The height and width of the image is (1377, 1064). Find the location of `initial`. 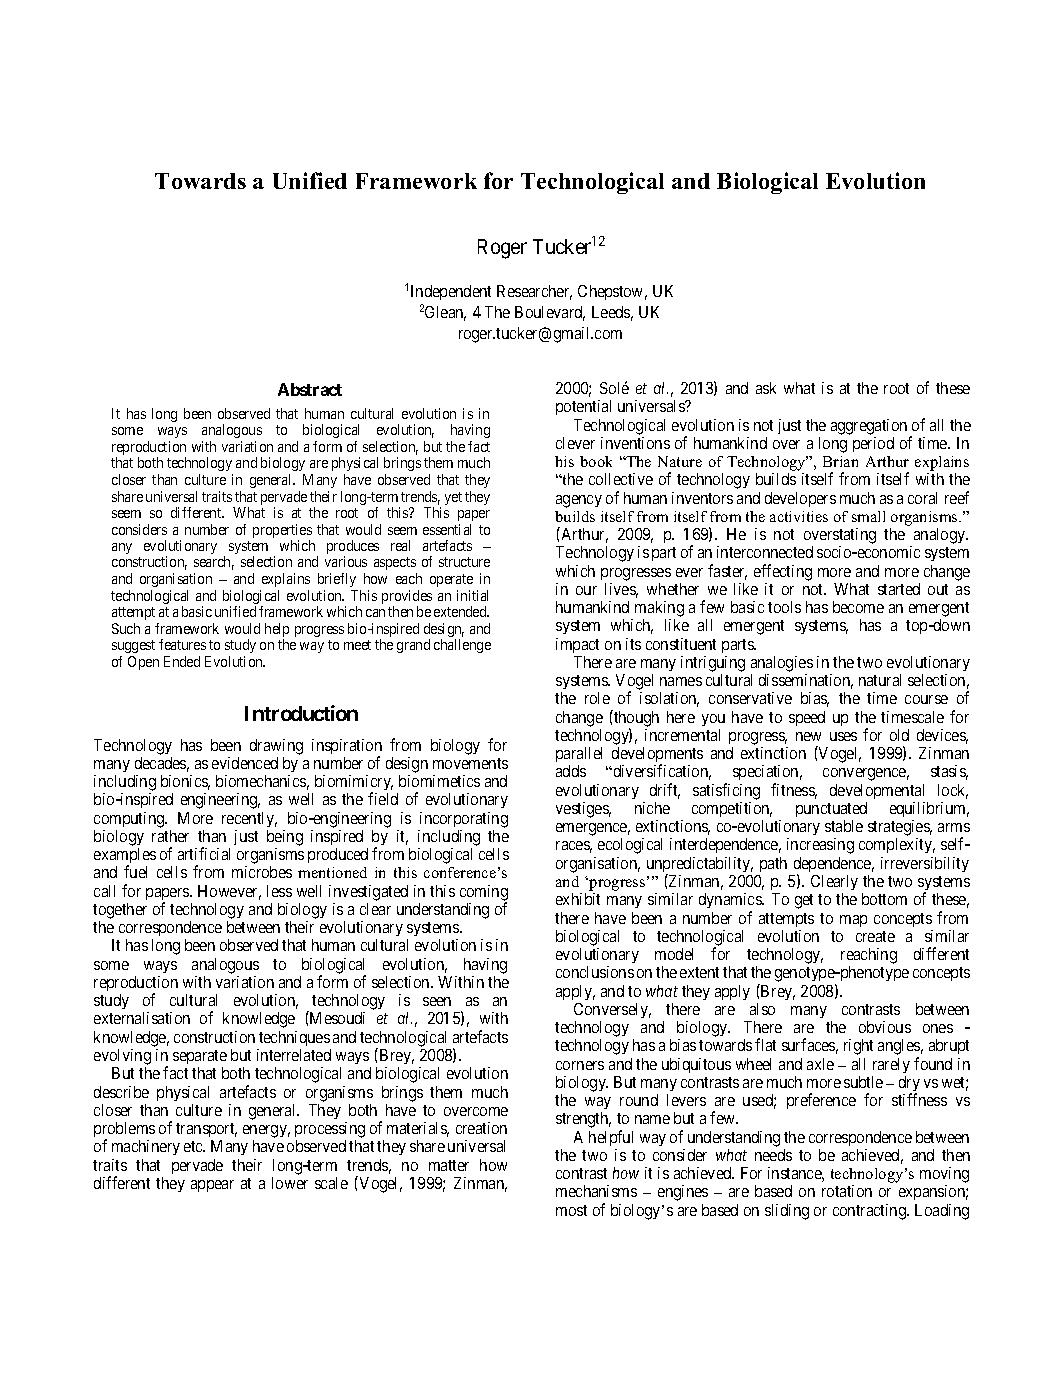

initial is located at coordinates (472, 595).
